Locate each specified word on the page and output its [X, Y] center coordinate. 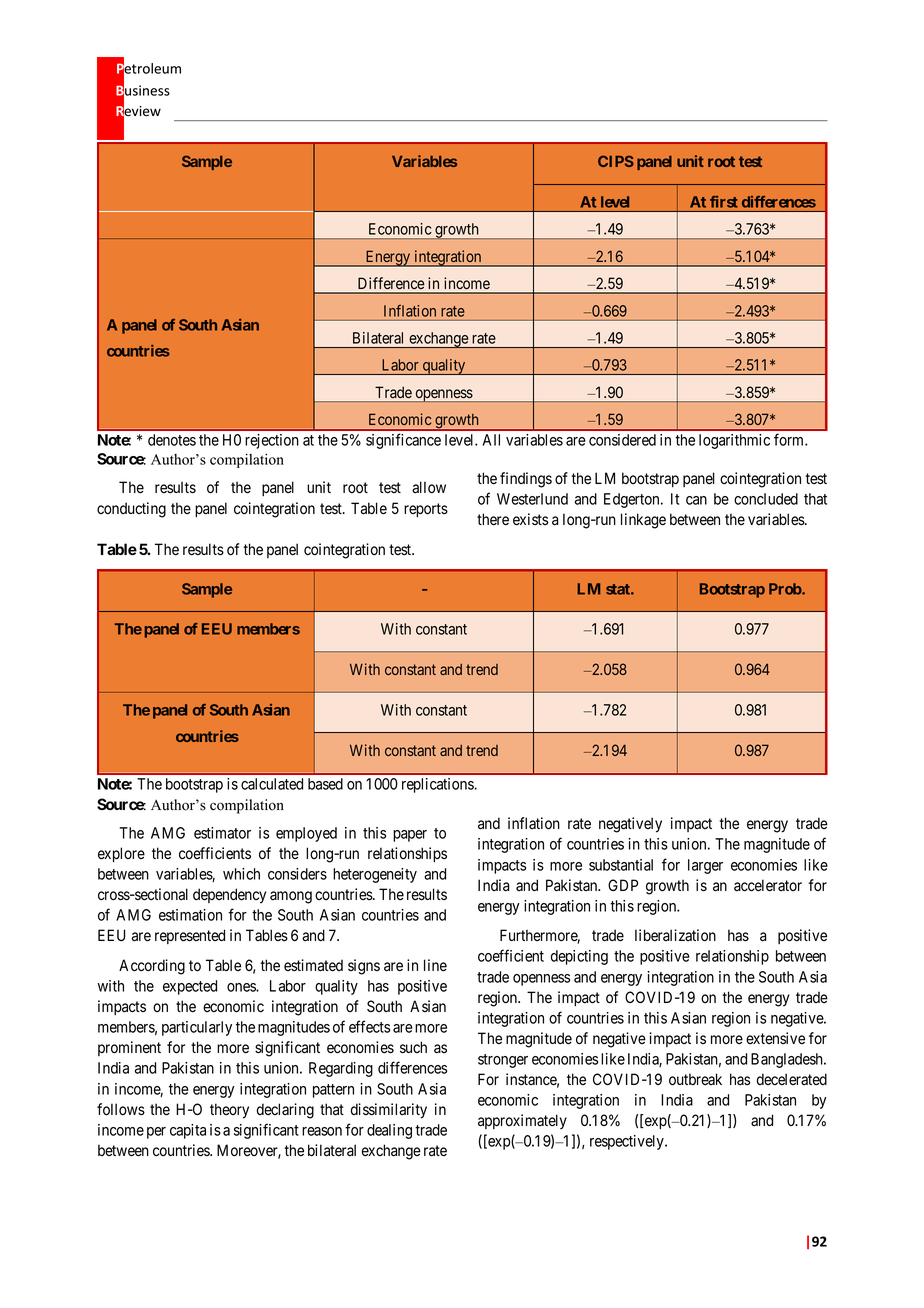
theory [229, 1111]
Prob [786, 589]
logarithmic [734, 441]
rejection [272, 441]
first [724, 202]
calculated [272, 784]
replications [438, 785]
